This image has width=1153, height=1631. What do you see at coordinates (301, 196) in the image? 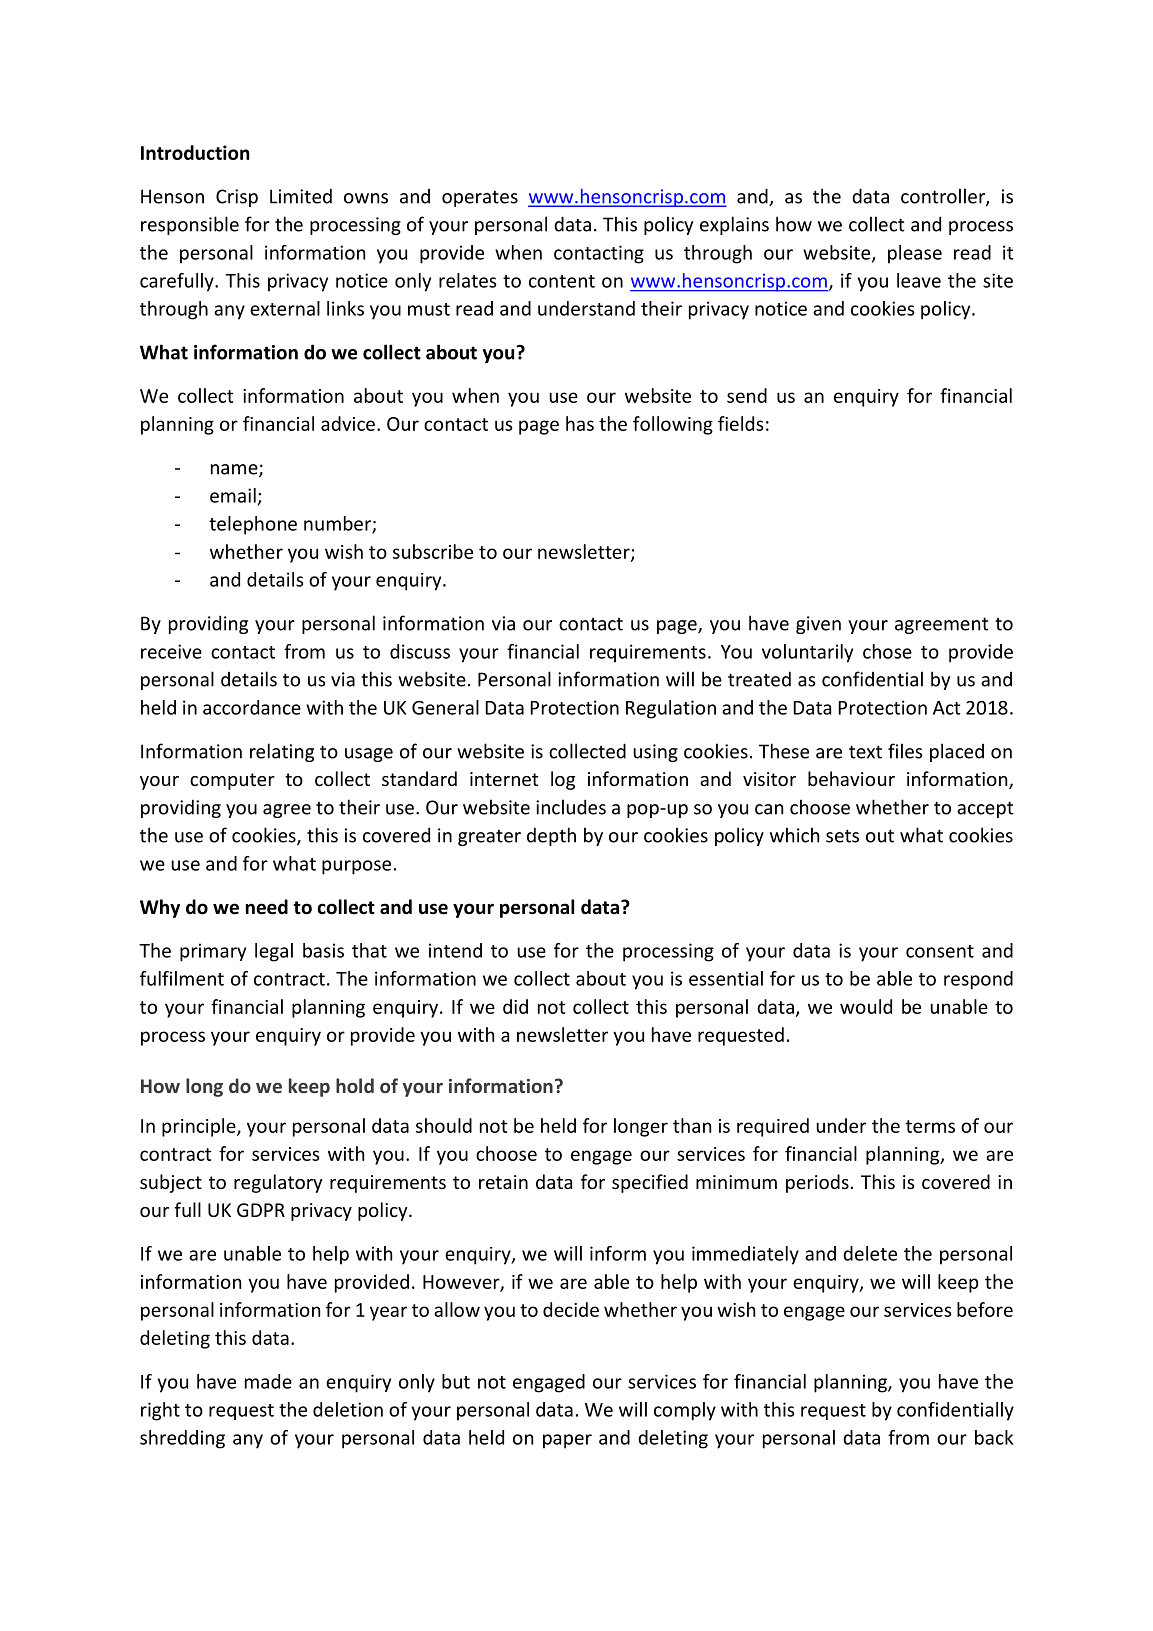
I see `Limited` at bounding box center [301, 196].
